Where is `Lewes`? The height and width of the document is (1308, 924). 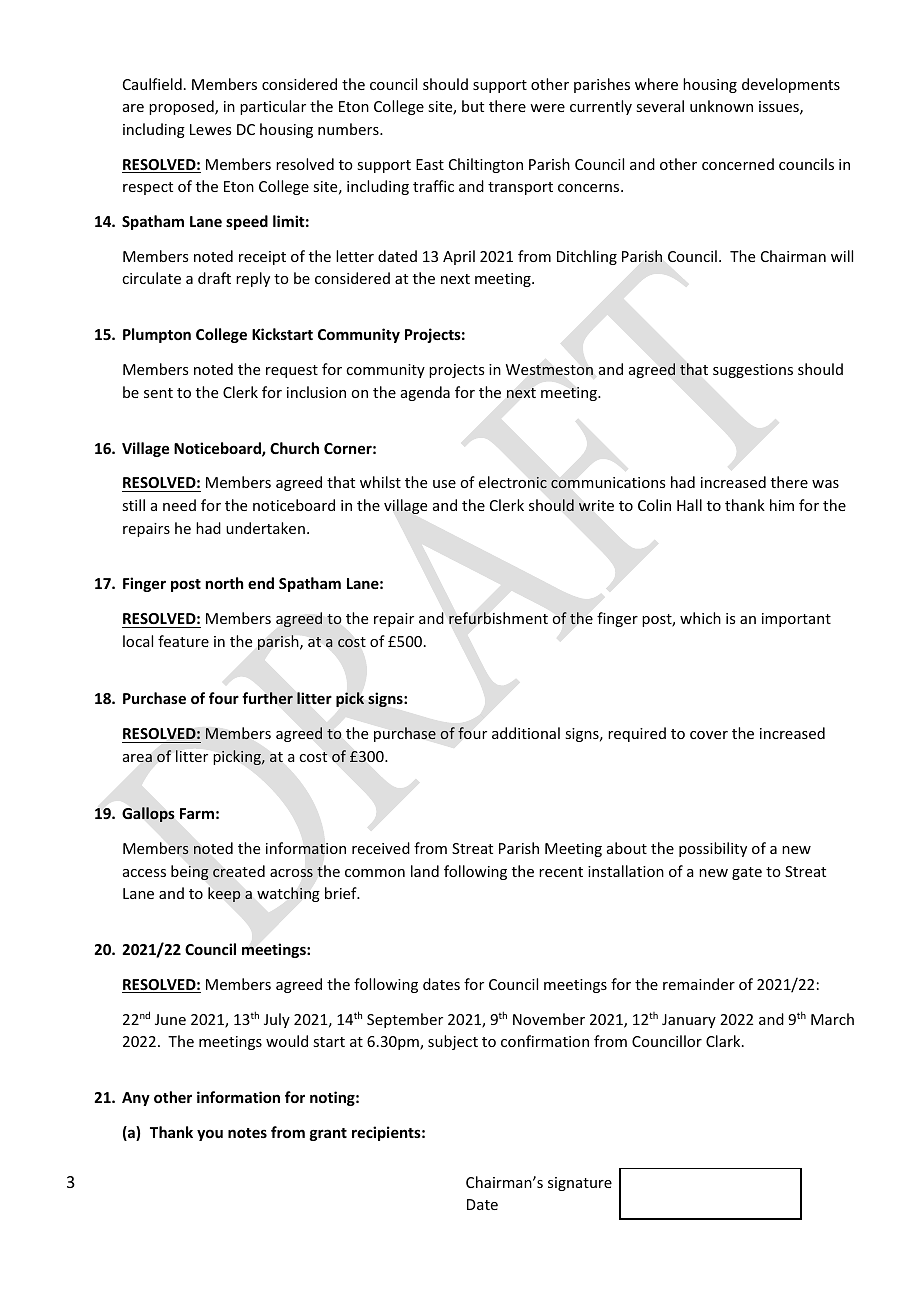 Lewes is located at coordinates (210, 129).
